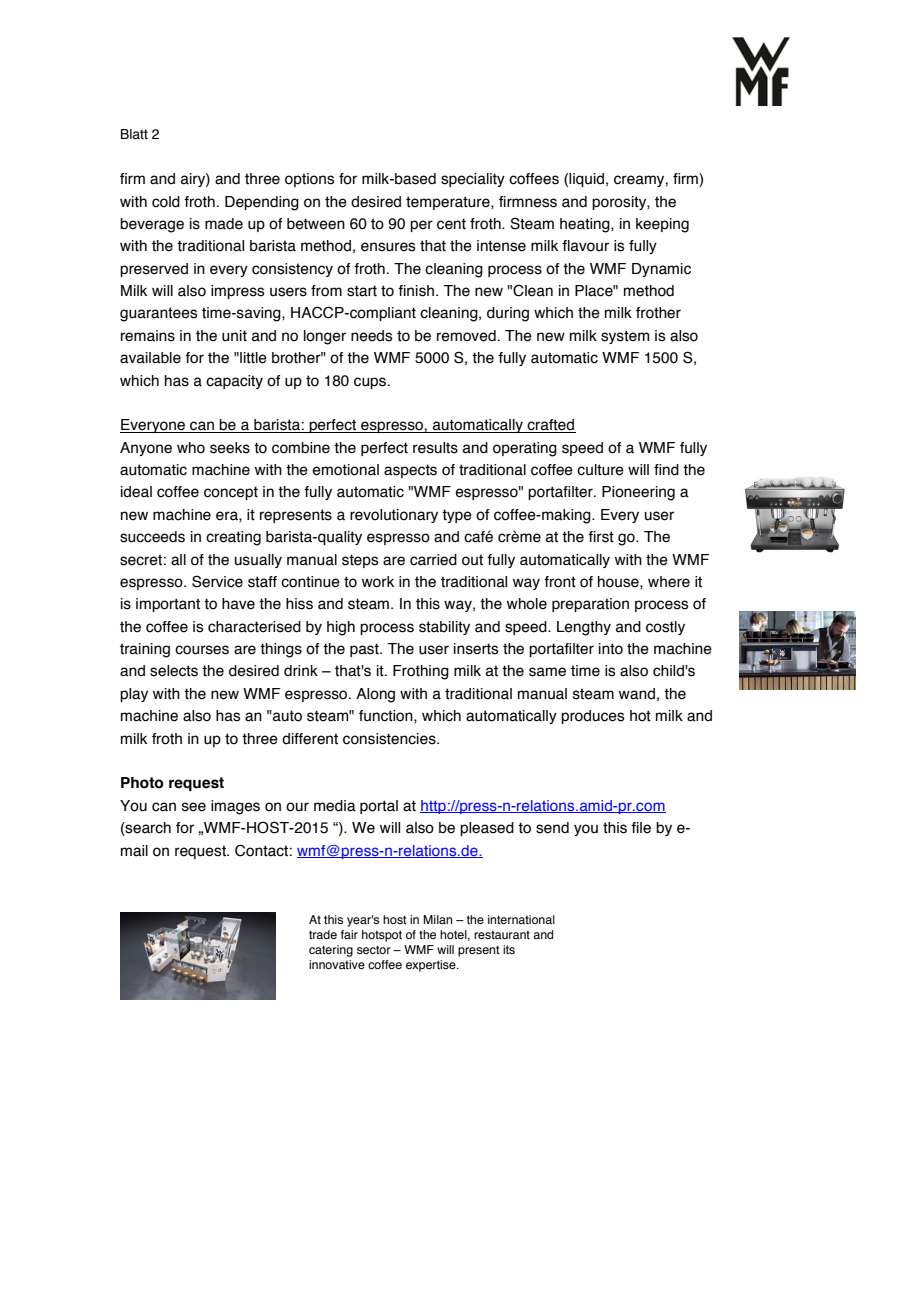  Describe the element at coordinates (590, 605) in the document. I see `preparation` at that location.
